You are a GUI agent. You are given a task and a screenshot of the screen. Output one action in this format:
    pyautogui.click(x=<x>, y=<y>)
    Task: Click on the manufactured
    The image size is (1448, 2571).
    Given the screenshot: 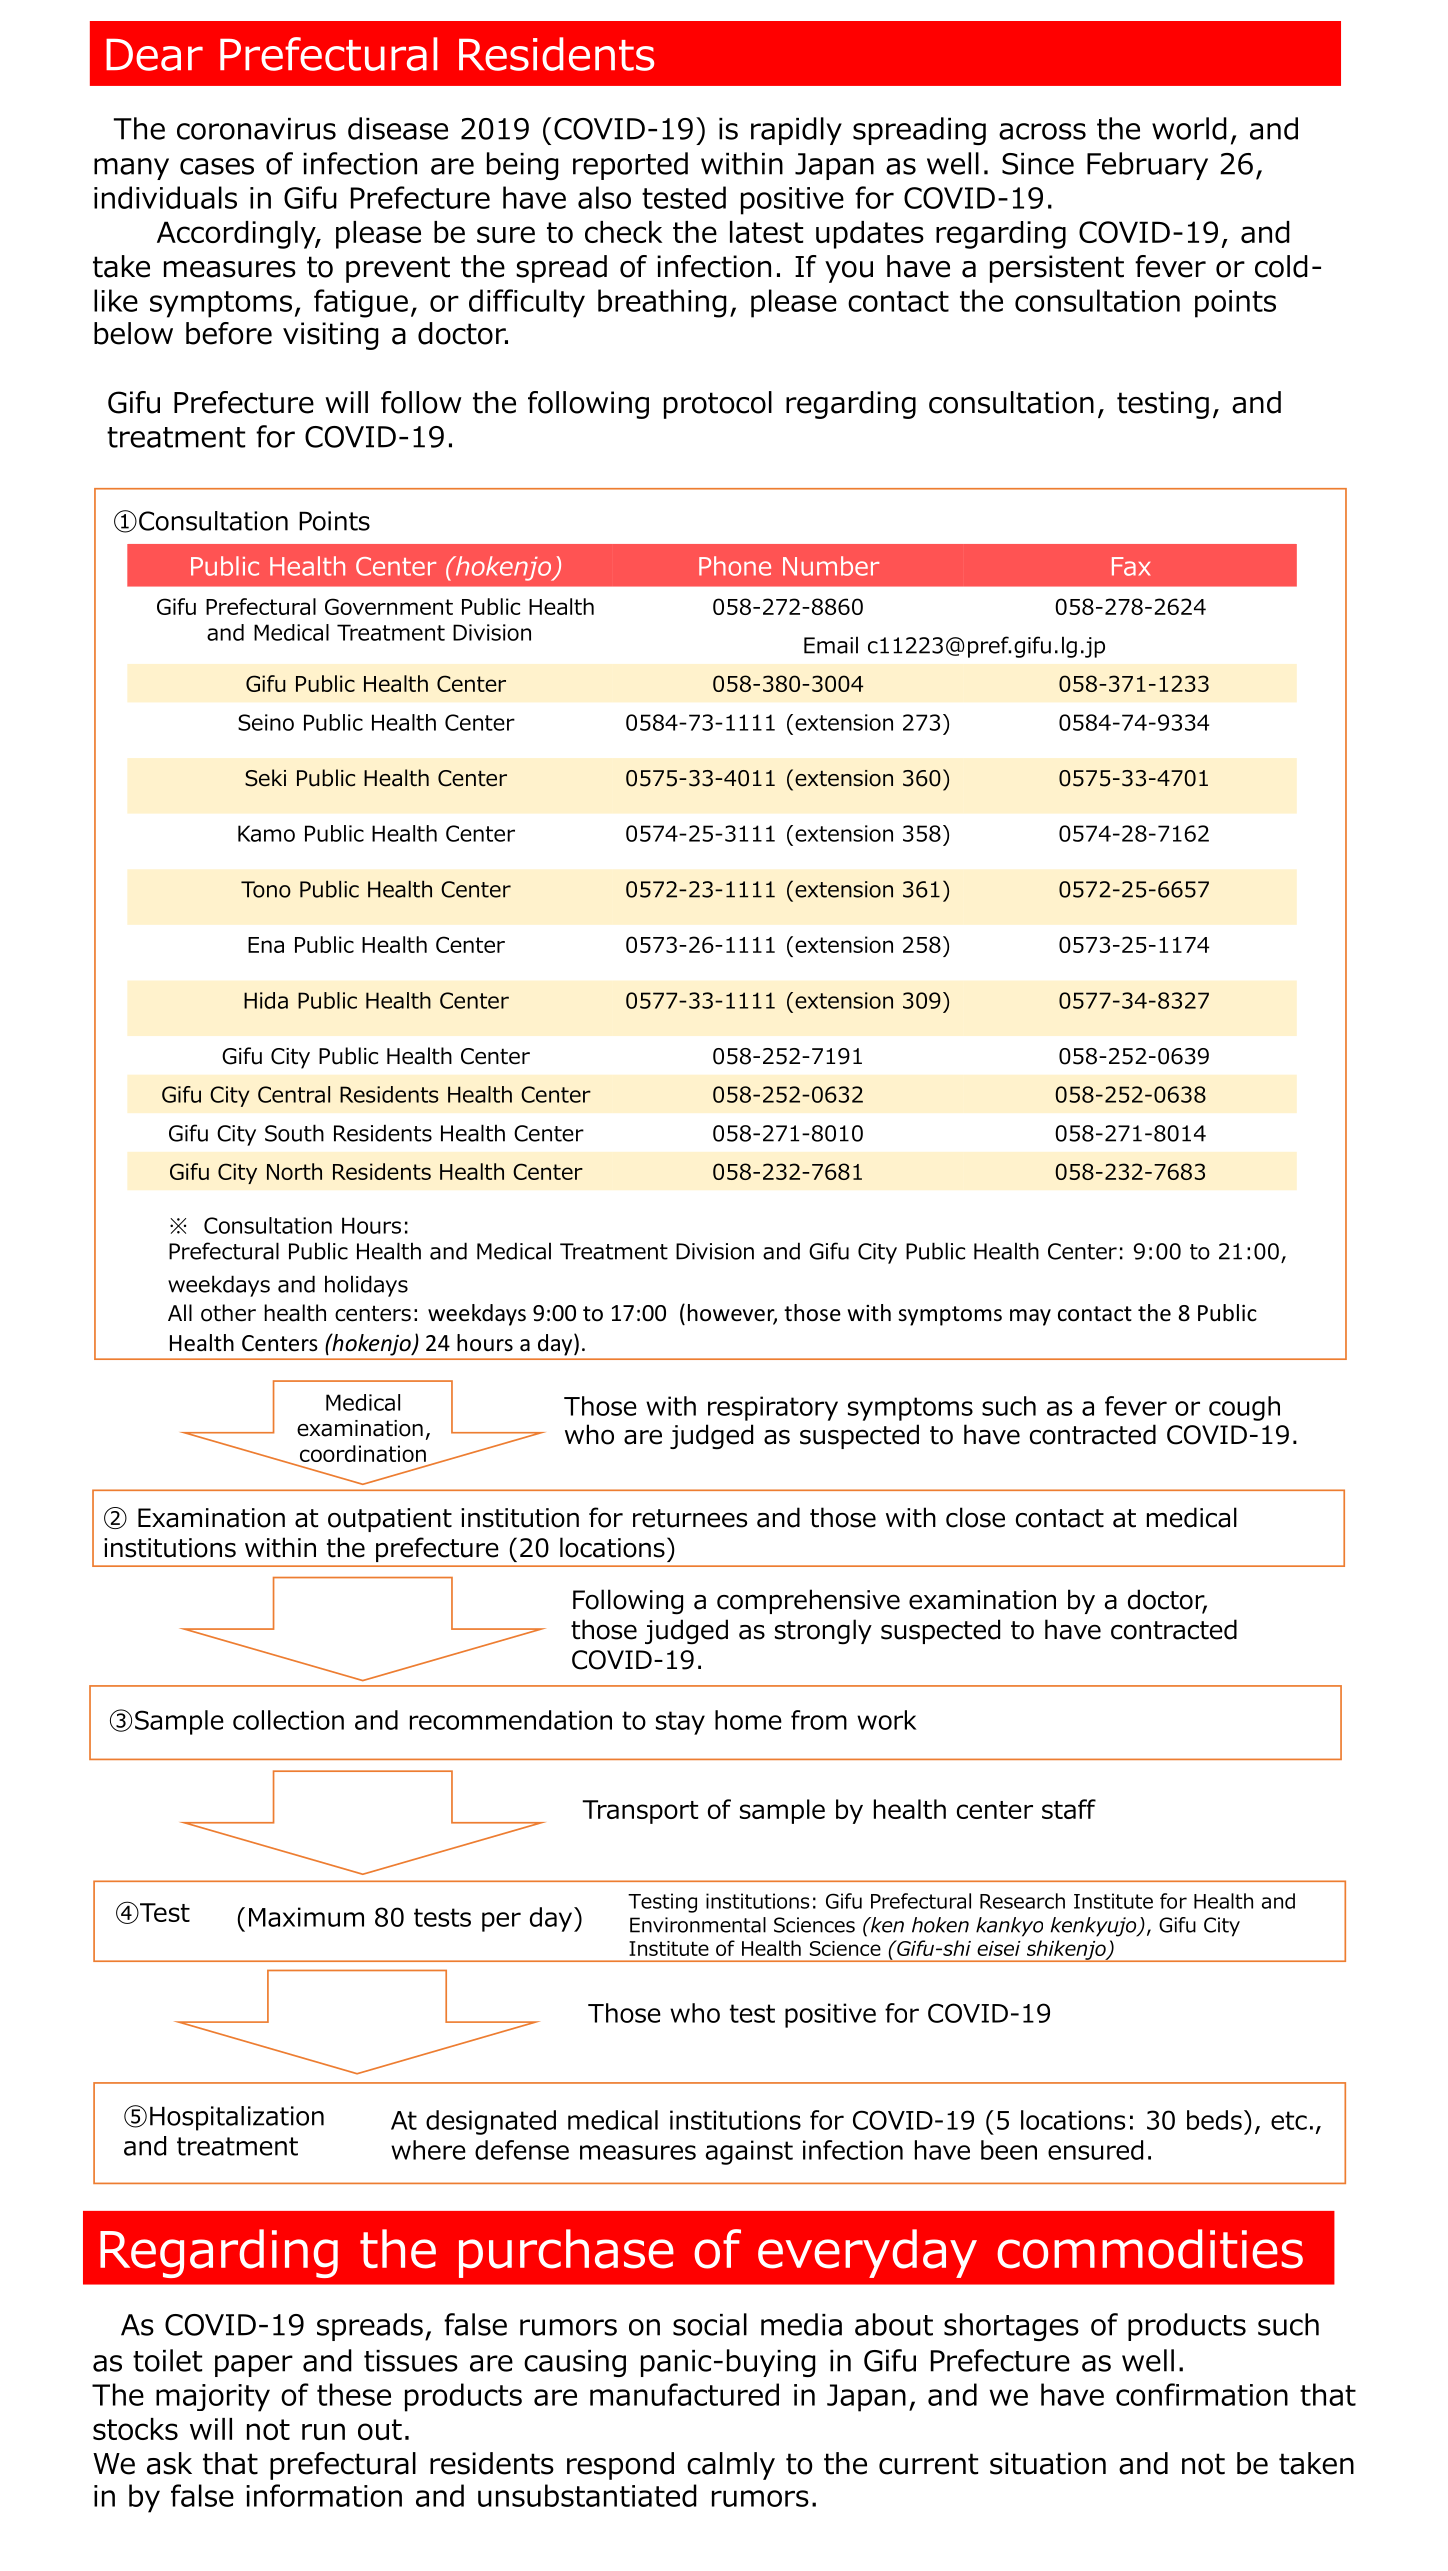 What is the action you would take?
    pyautogui.click(x=684, y=2394)
